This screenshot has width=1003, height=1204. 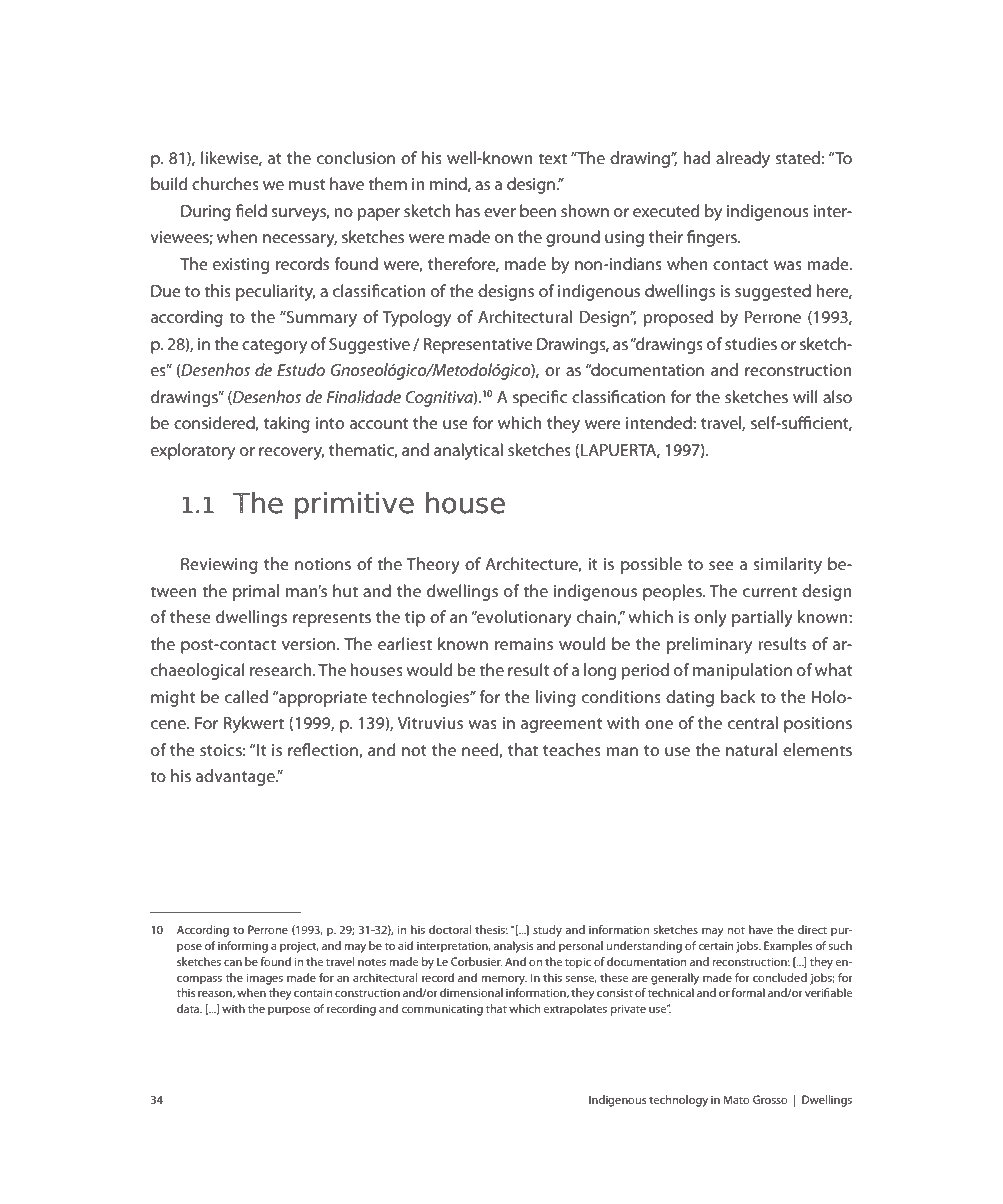 I want to click on churches, so click(x=225, y=183).
